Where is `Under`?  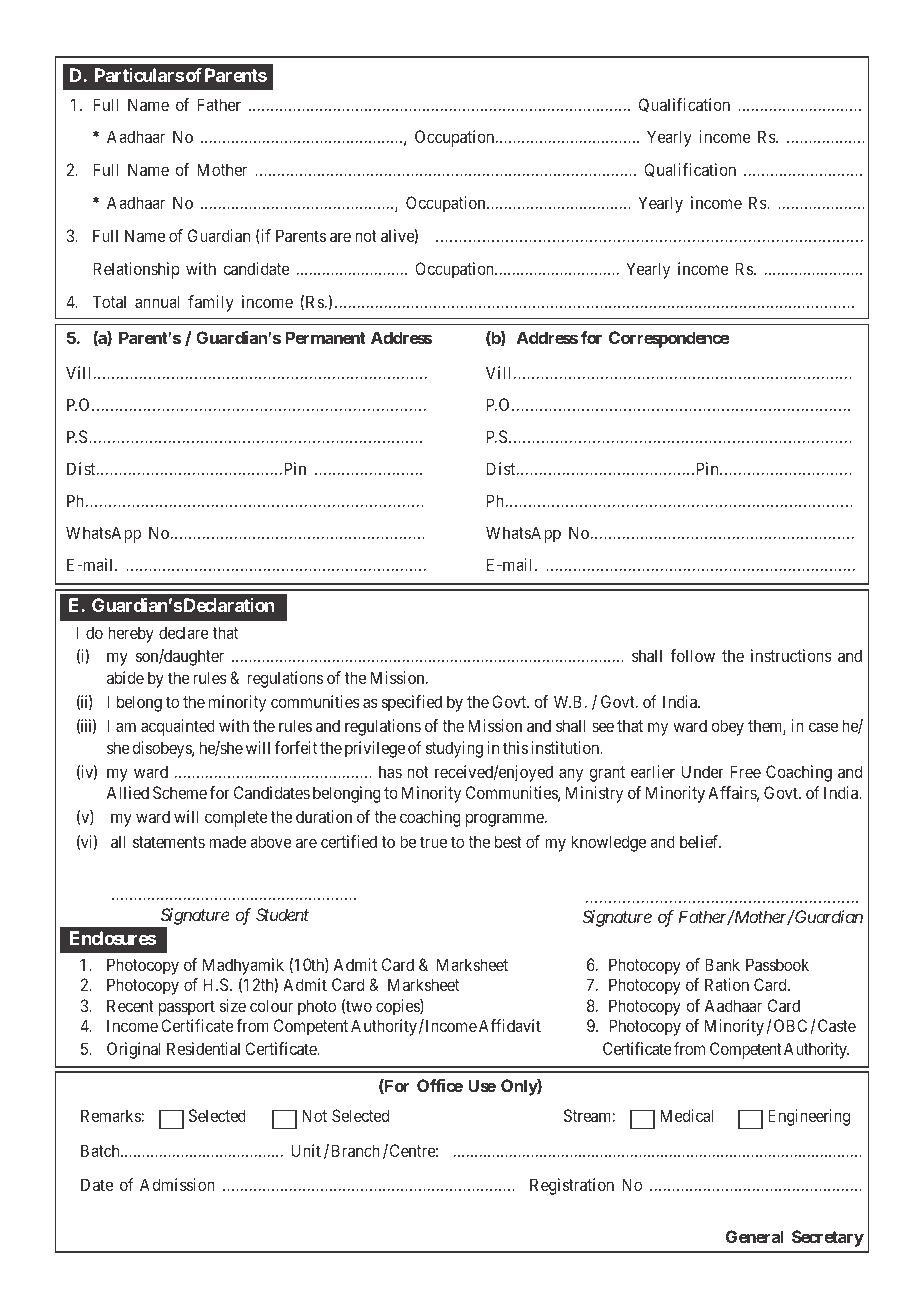 Under is located at coordinates (703, 771).
